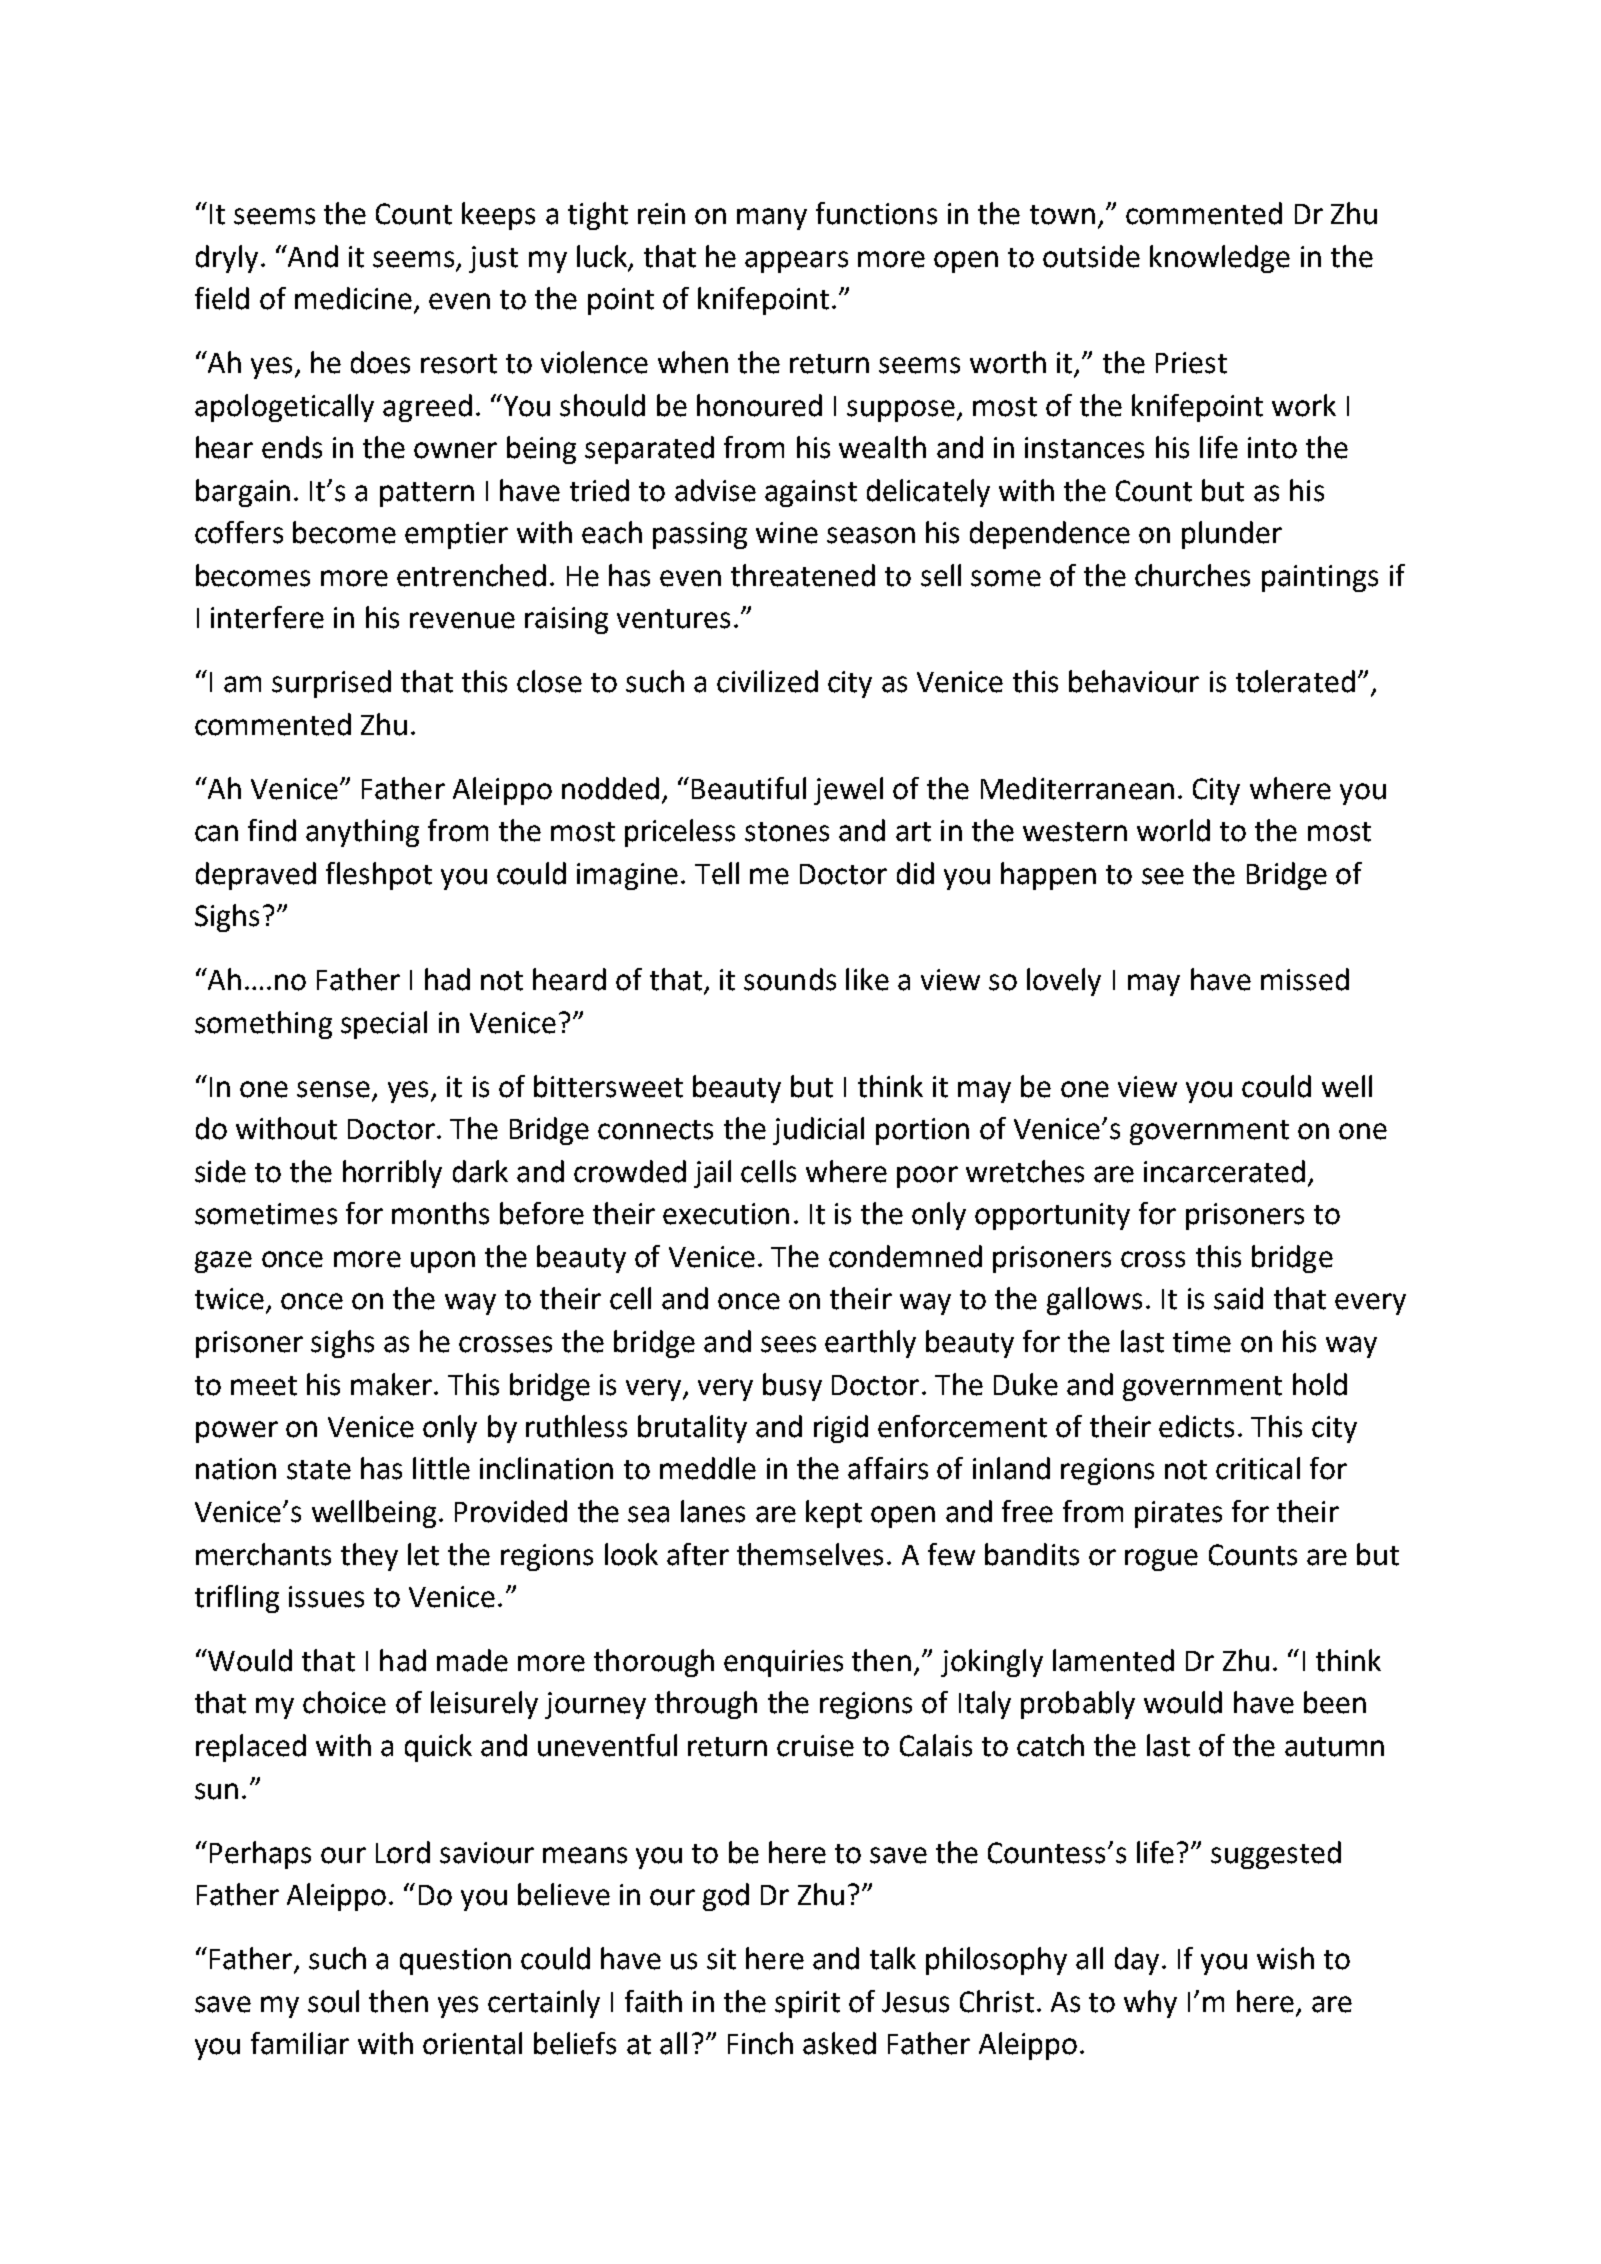 This document has width=1601, height=2264. Describe the element at coordinates (1196, 1426) in the document. I see `edicts` at that location.
